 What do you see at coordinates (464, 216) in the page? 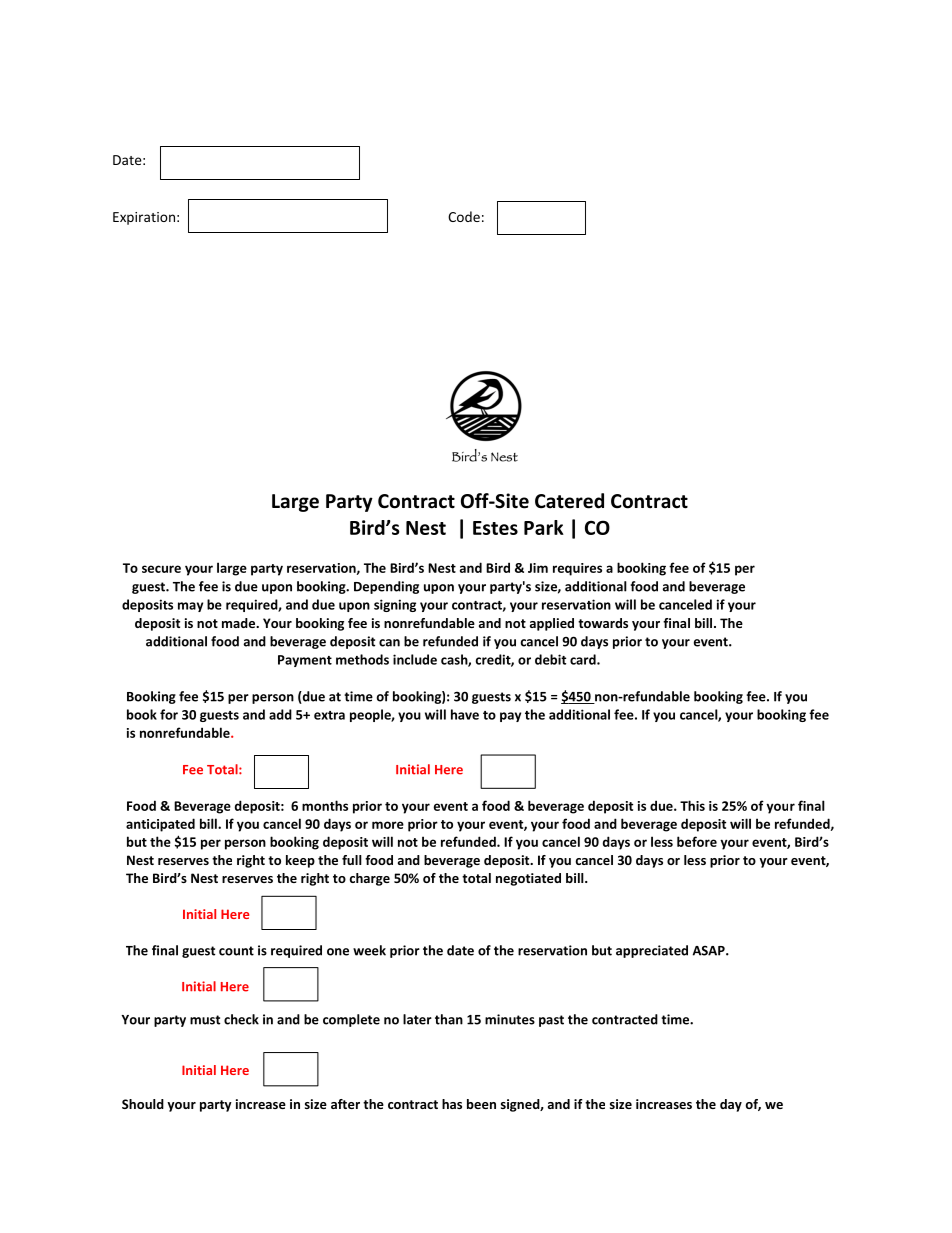
I see `Code` at bounding box center [464, 216].
